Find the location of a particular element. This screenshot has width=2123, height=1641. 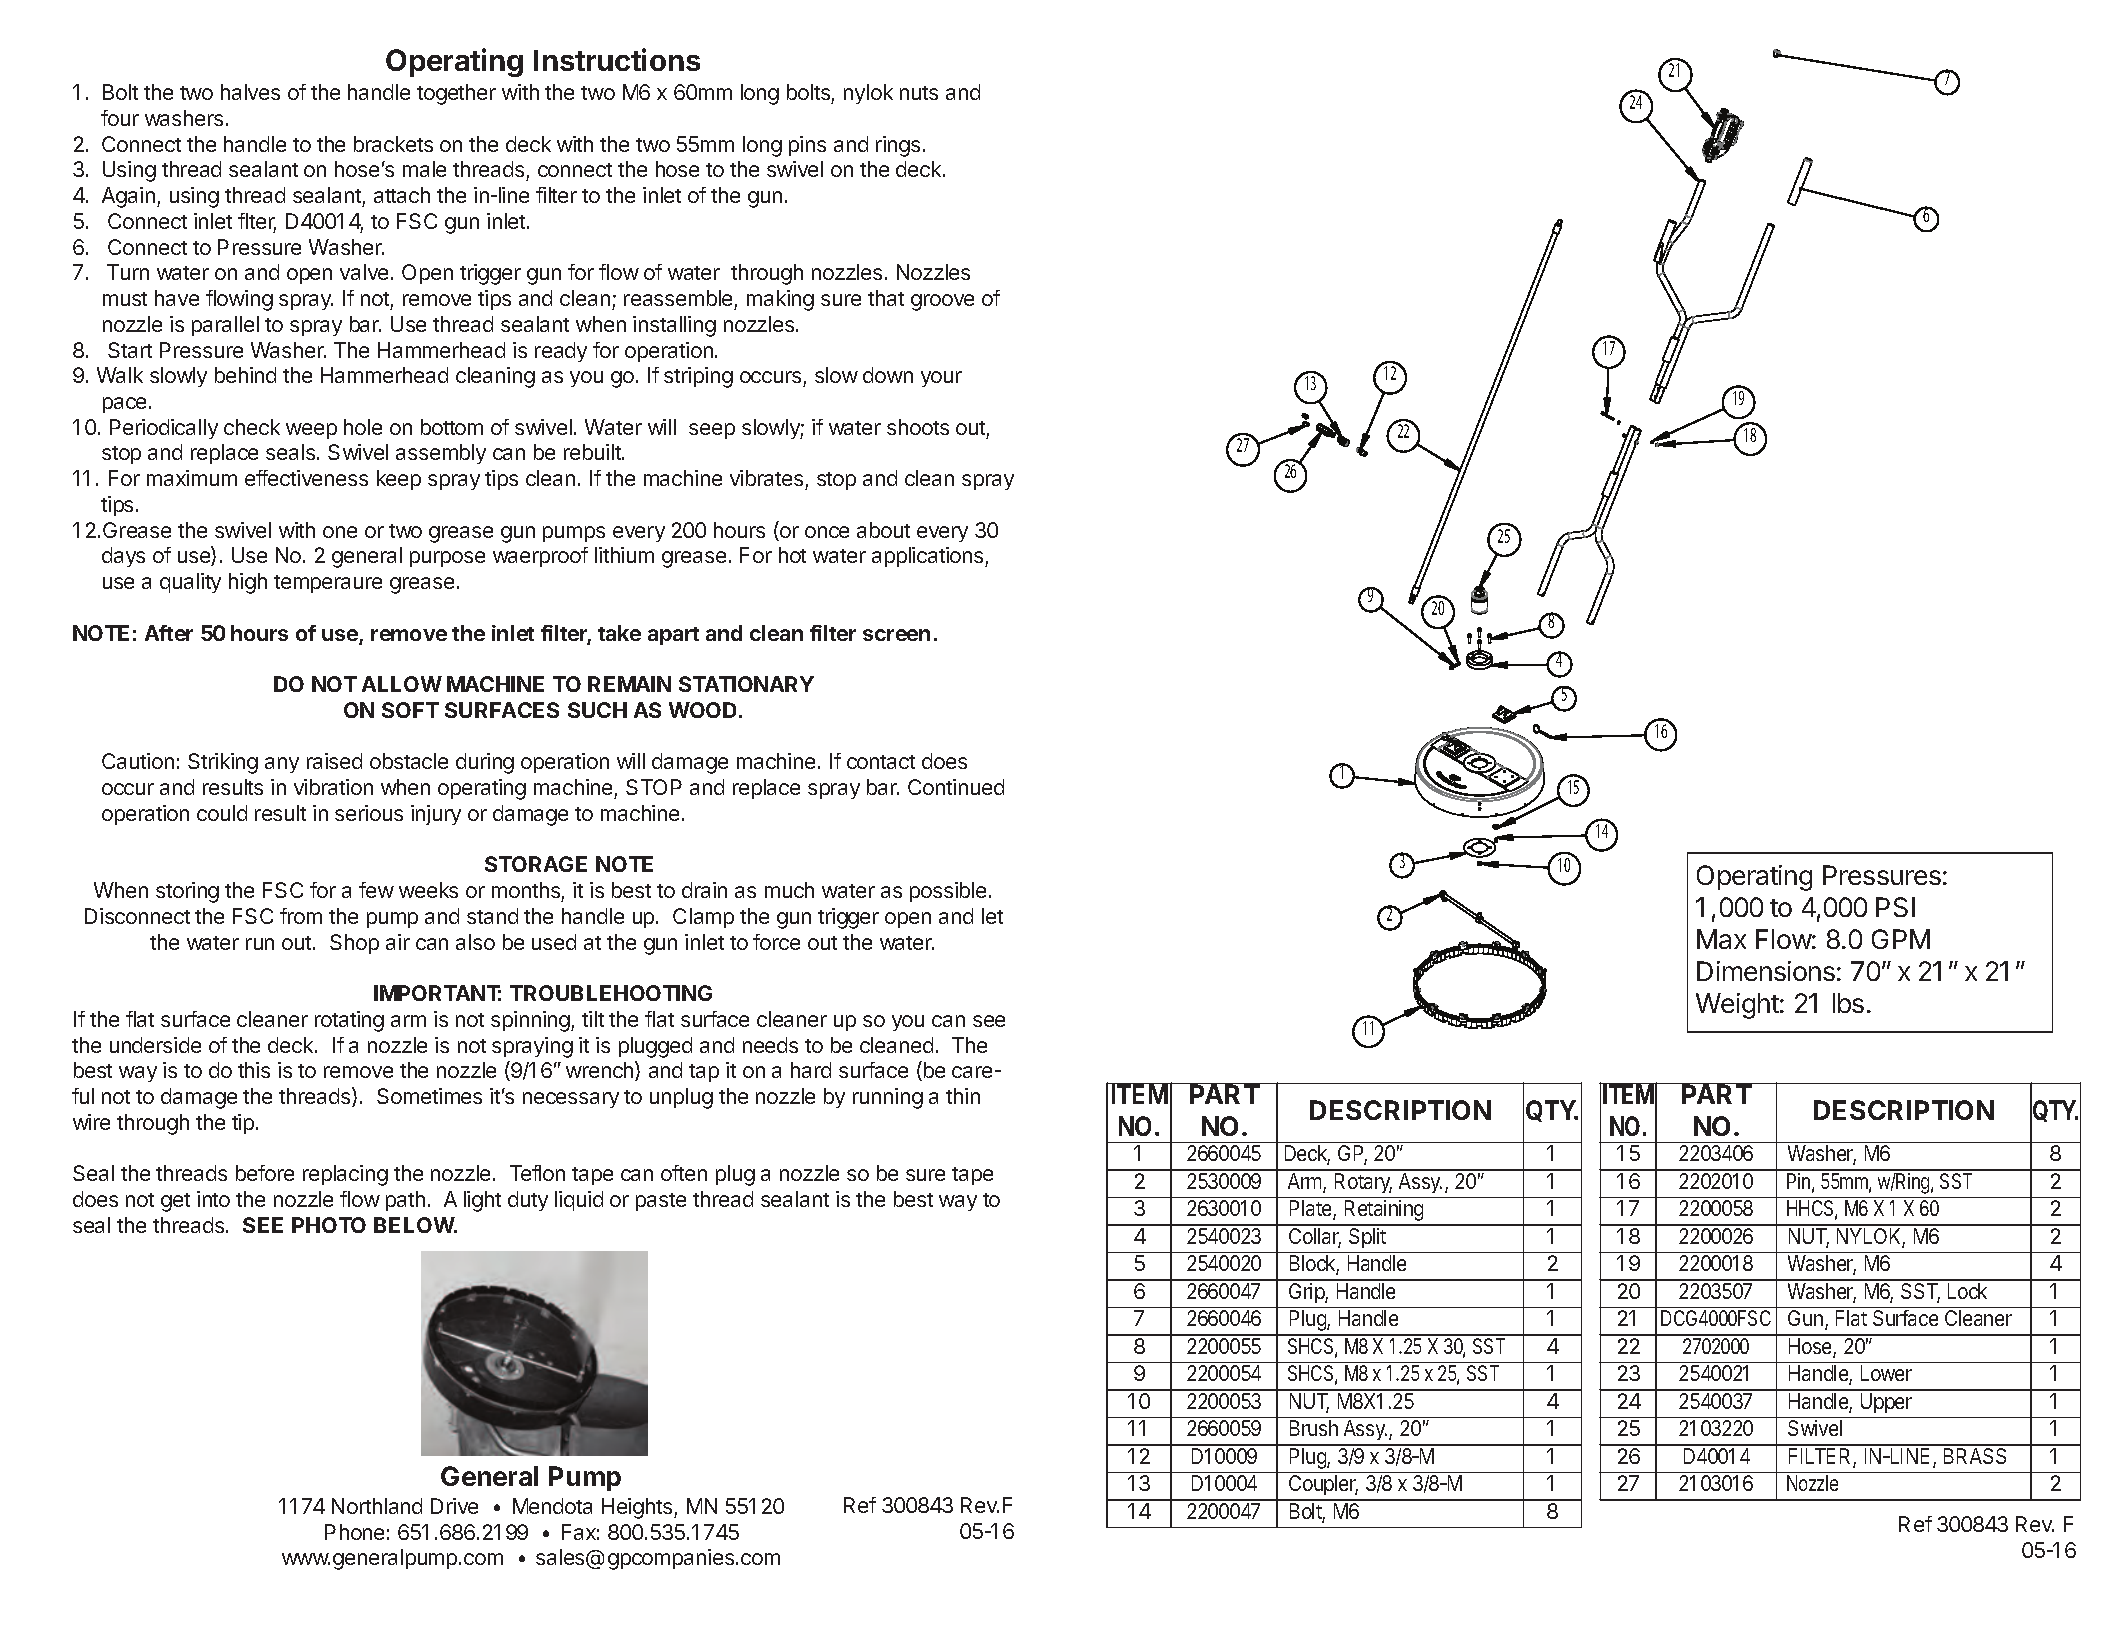

pins is located at coordinates (807, 146).
